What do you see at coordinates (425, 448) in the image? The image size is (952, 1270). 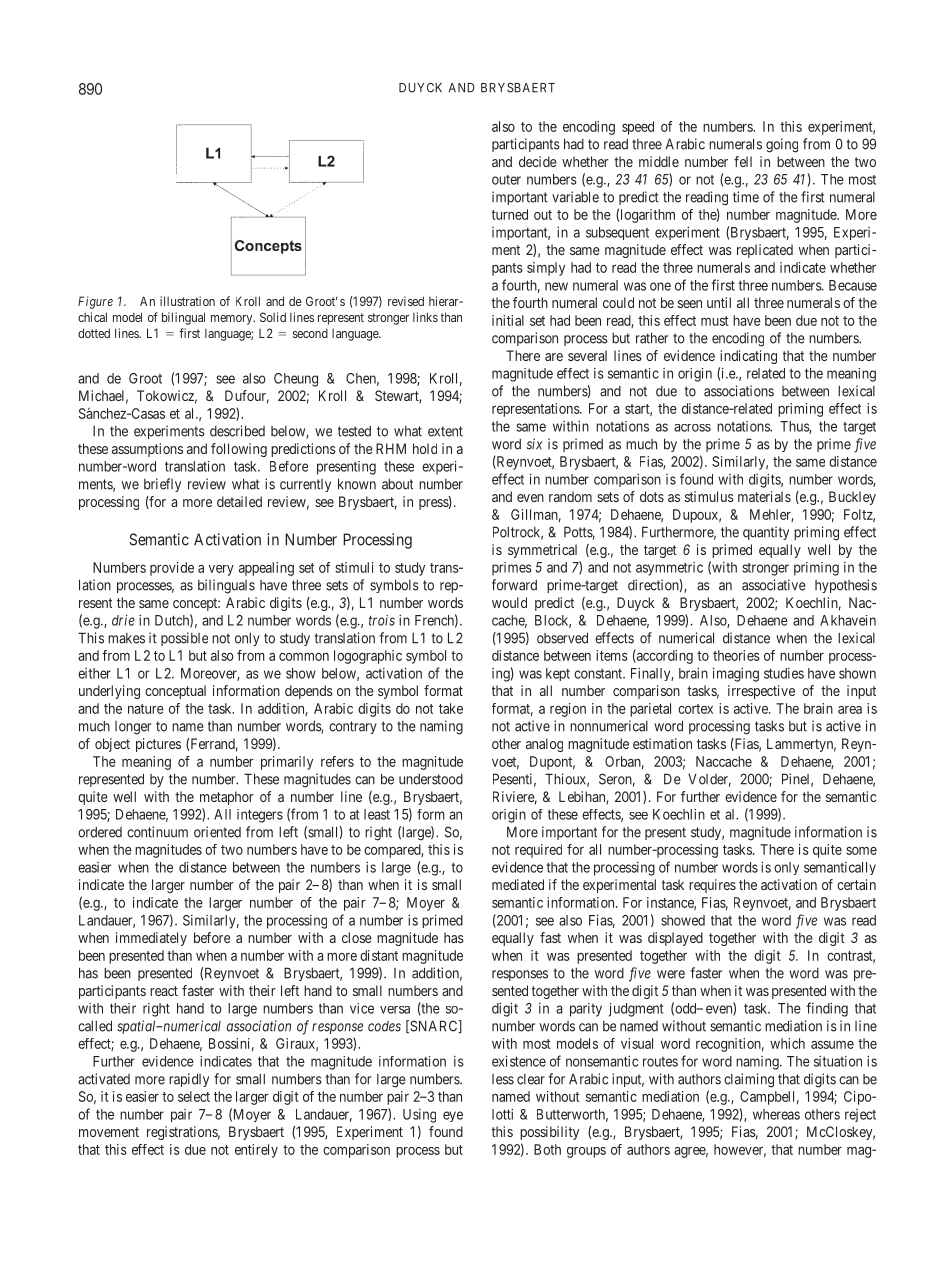 I see `hold` at bounding box center [425, 448].
